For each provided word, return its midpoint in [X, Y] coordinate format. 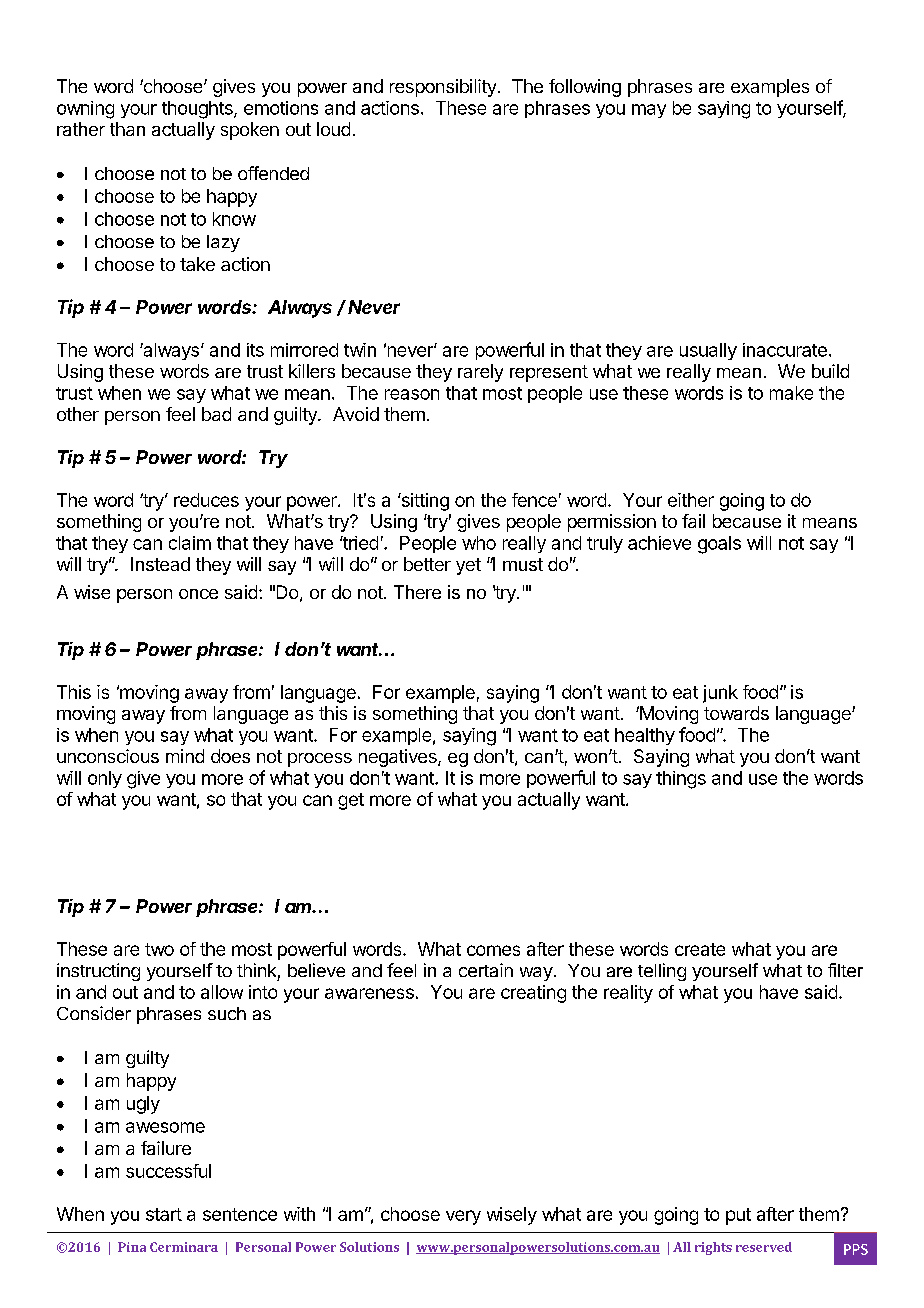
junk [720, 694]
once [198, 594]
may [649, 111]
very [463, 1217]
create [700, 949]
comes [493, 950]
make [791, 393]
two [159, 949]
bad [216, 414]
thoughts [198, 110]
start [164, 1214]
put [738, 1216]
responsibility [443, 88]
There [417, 592]
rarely [480, 373]
